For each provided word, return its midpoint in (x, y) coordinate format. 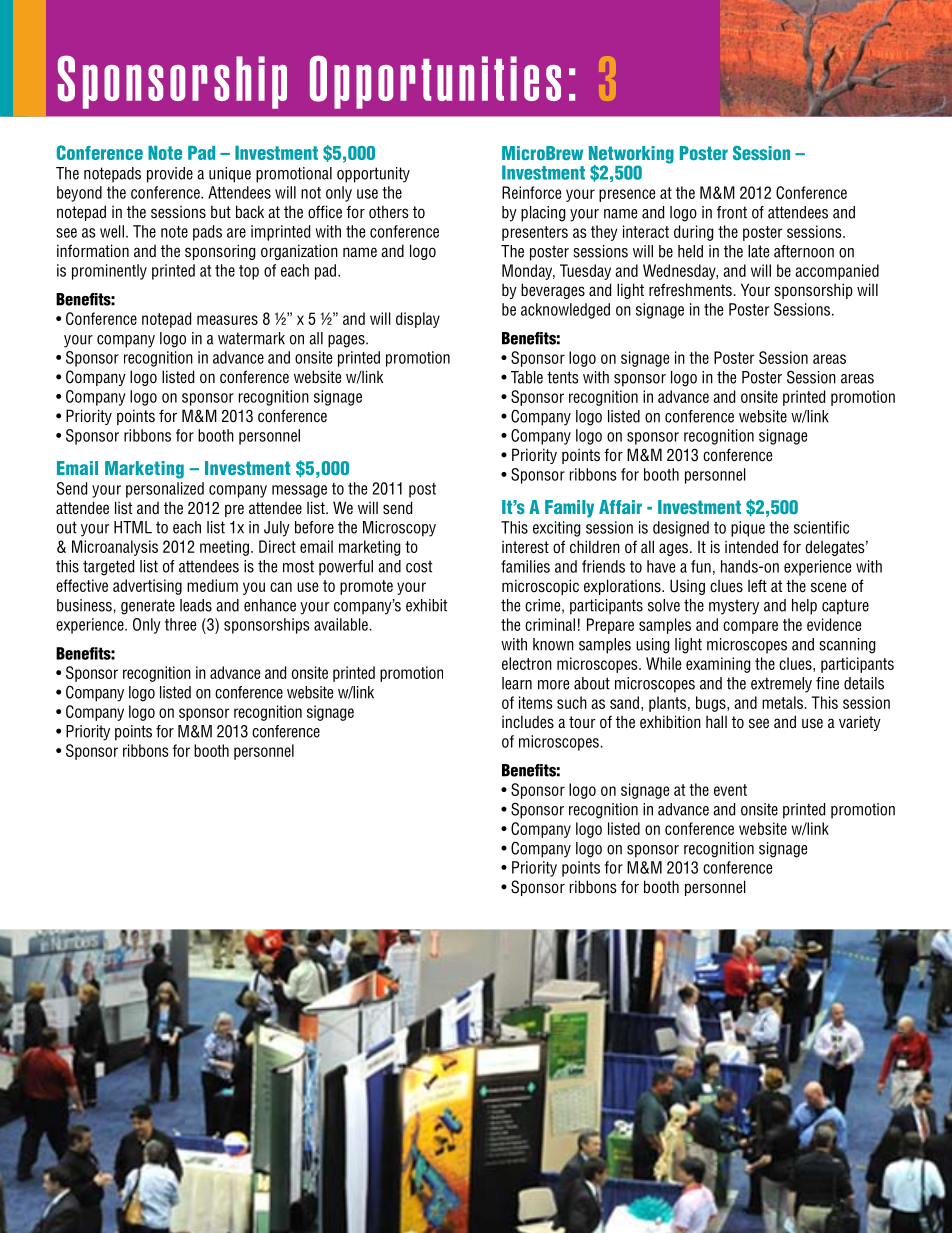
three (180, 624)
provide (170, 175)
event (730, 790)
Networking (631, 156)
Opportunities (435, 82)
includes (528, 722)
